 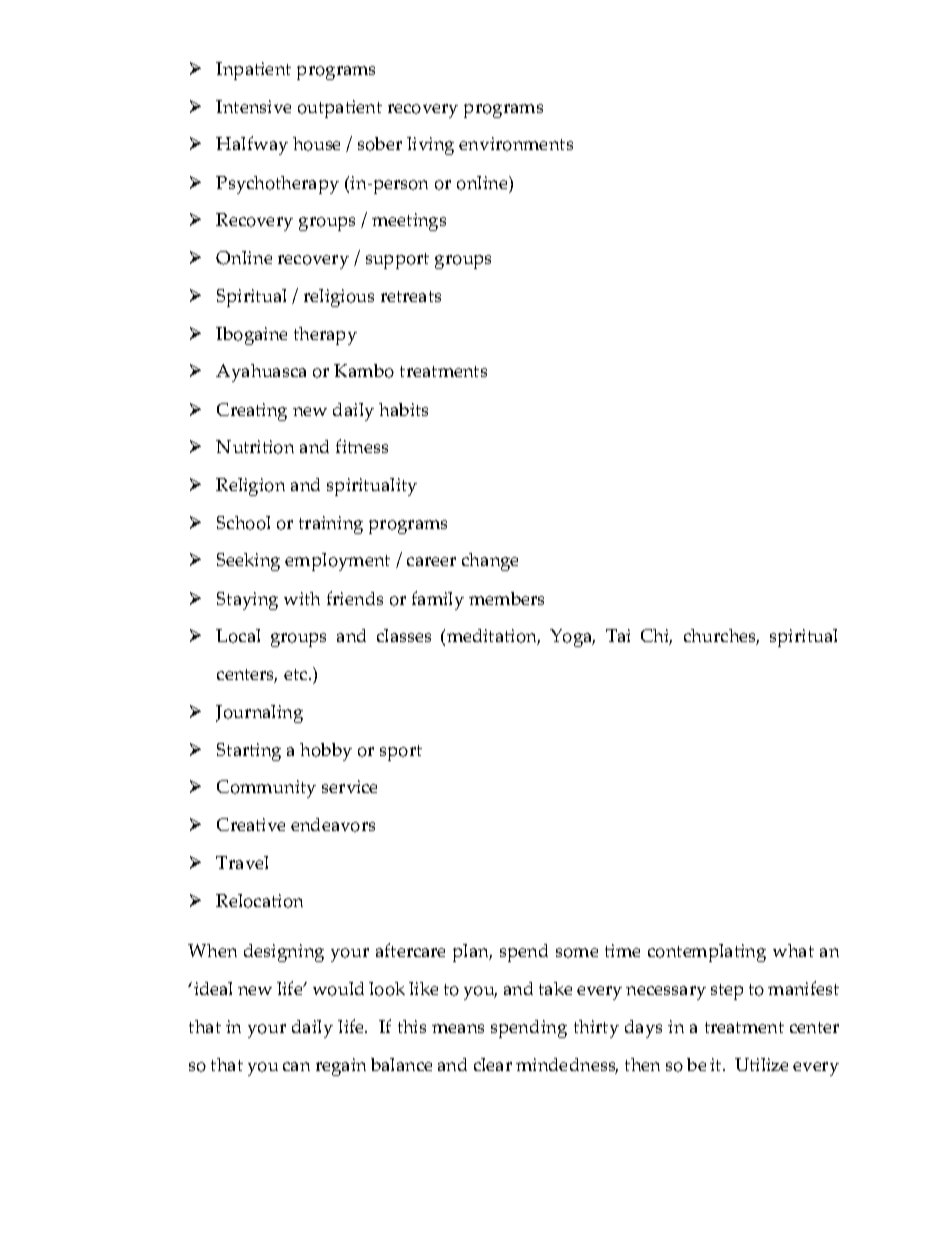 I want to click on environments, so click(x=516, y=144).
